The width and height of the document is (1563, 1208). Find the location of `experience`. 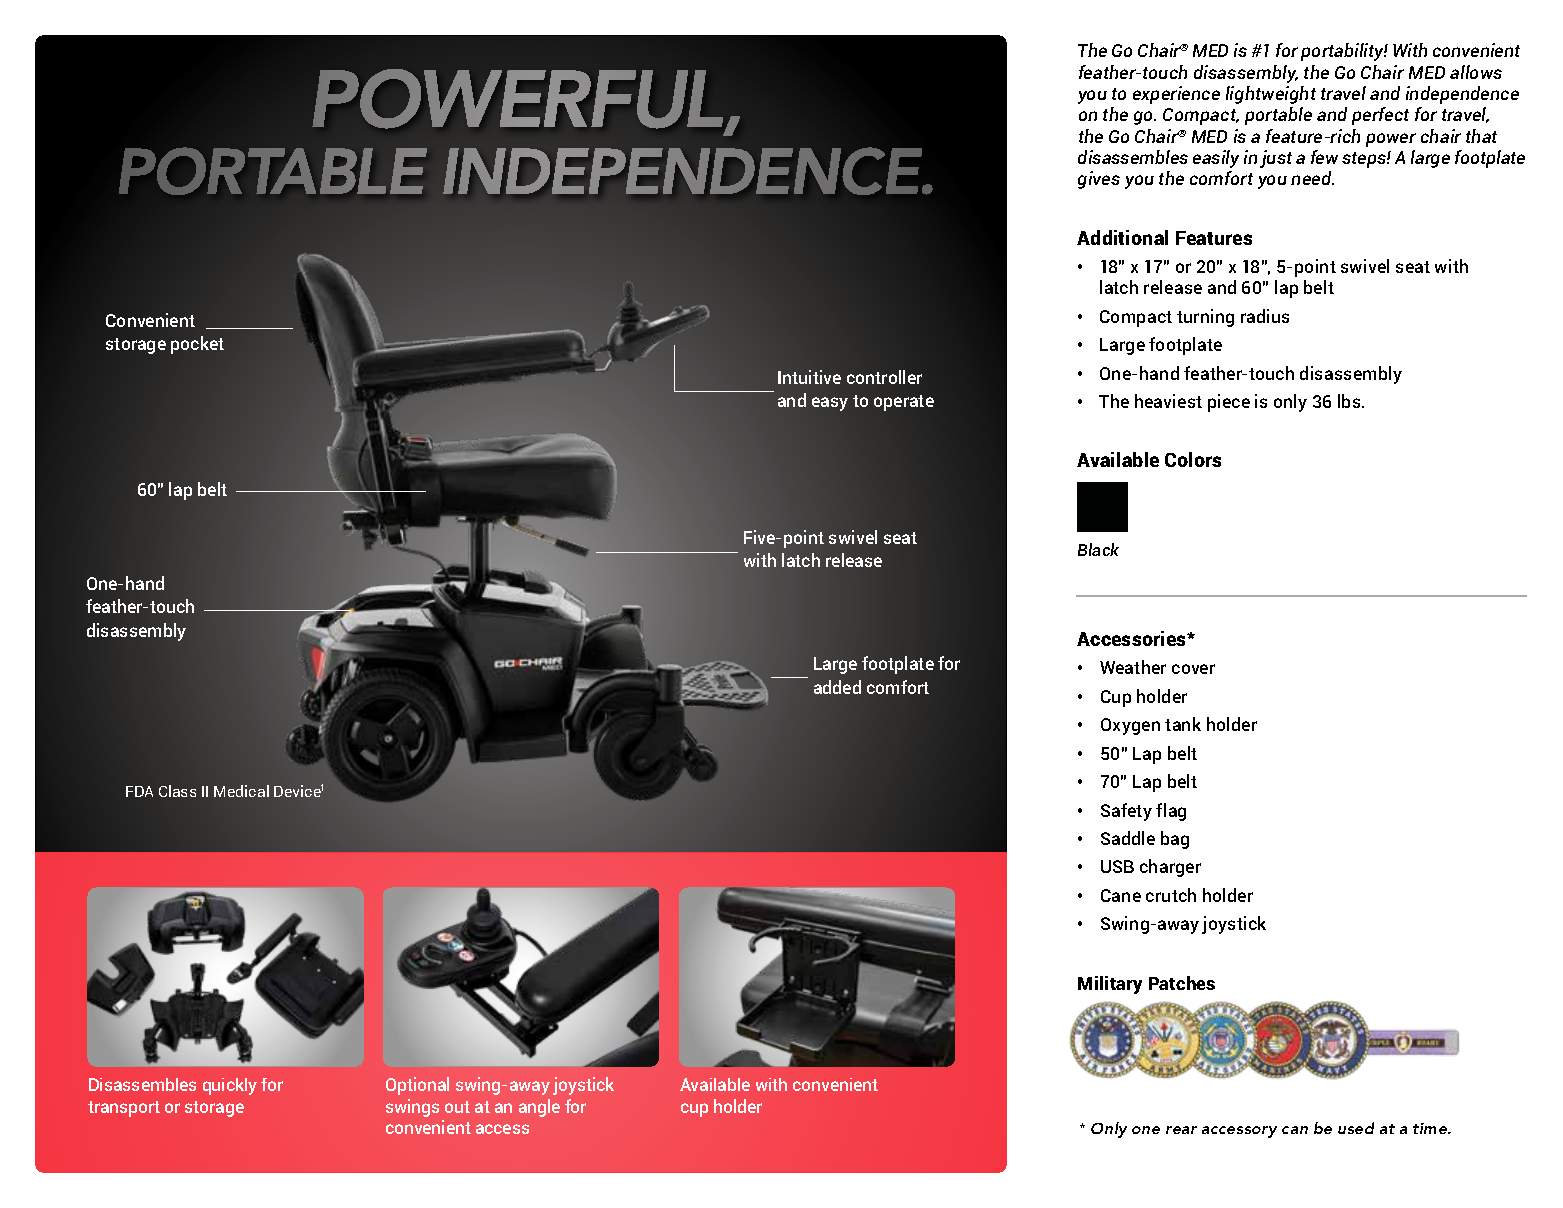

experience is located at coordinates (1176, 95).
